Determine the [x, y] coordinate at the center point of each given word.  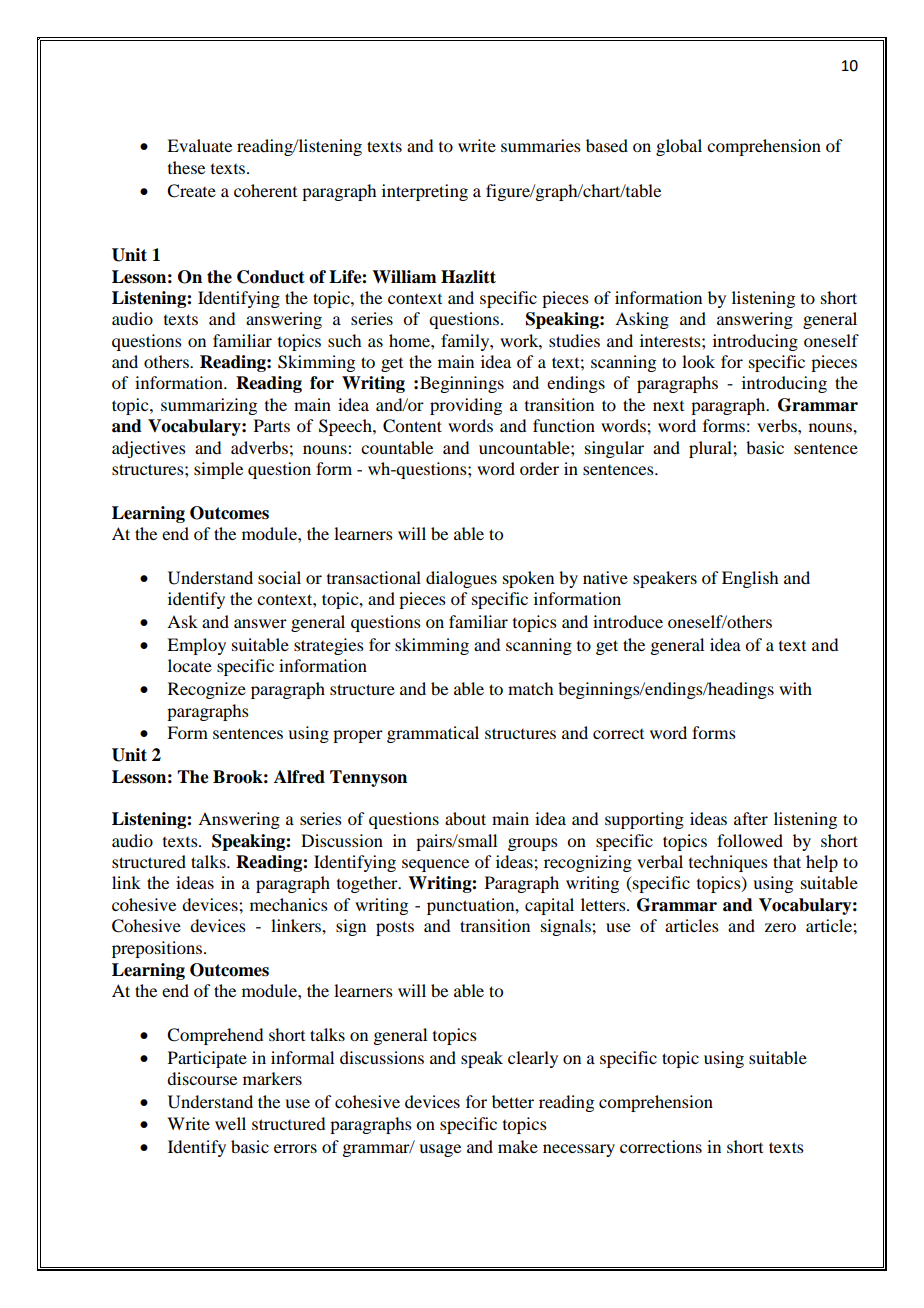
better [513, 1101]
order [539, 468]
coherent [265, 190]
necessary [579, 1150]
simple [218, 470]
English [750, 579]
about [465, 818]
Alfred [299, 777]
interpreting [425, 192]
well [230, 1123]
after [751, 818]
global [679, 147]
